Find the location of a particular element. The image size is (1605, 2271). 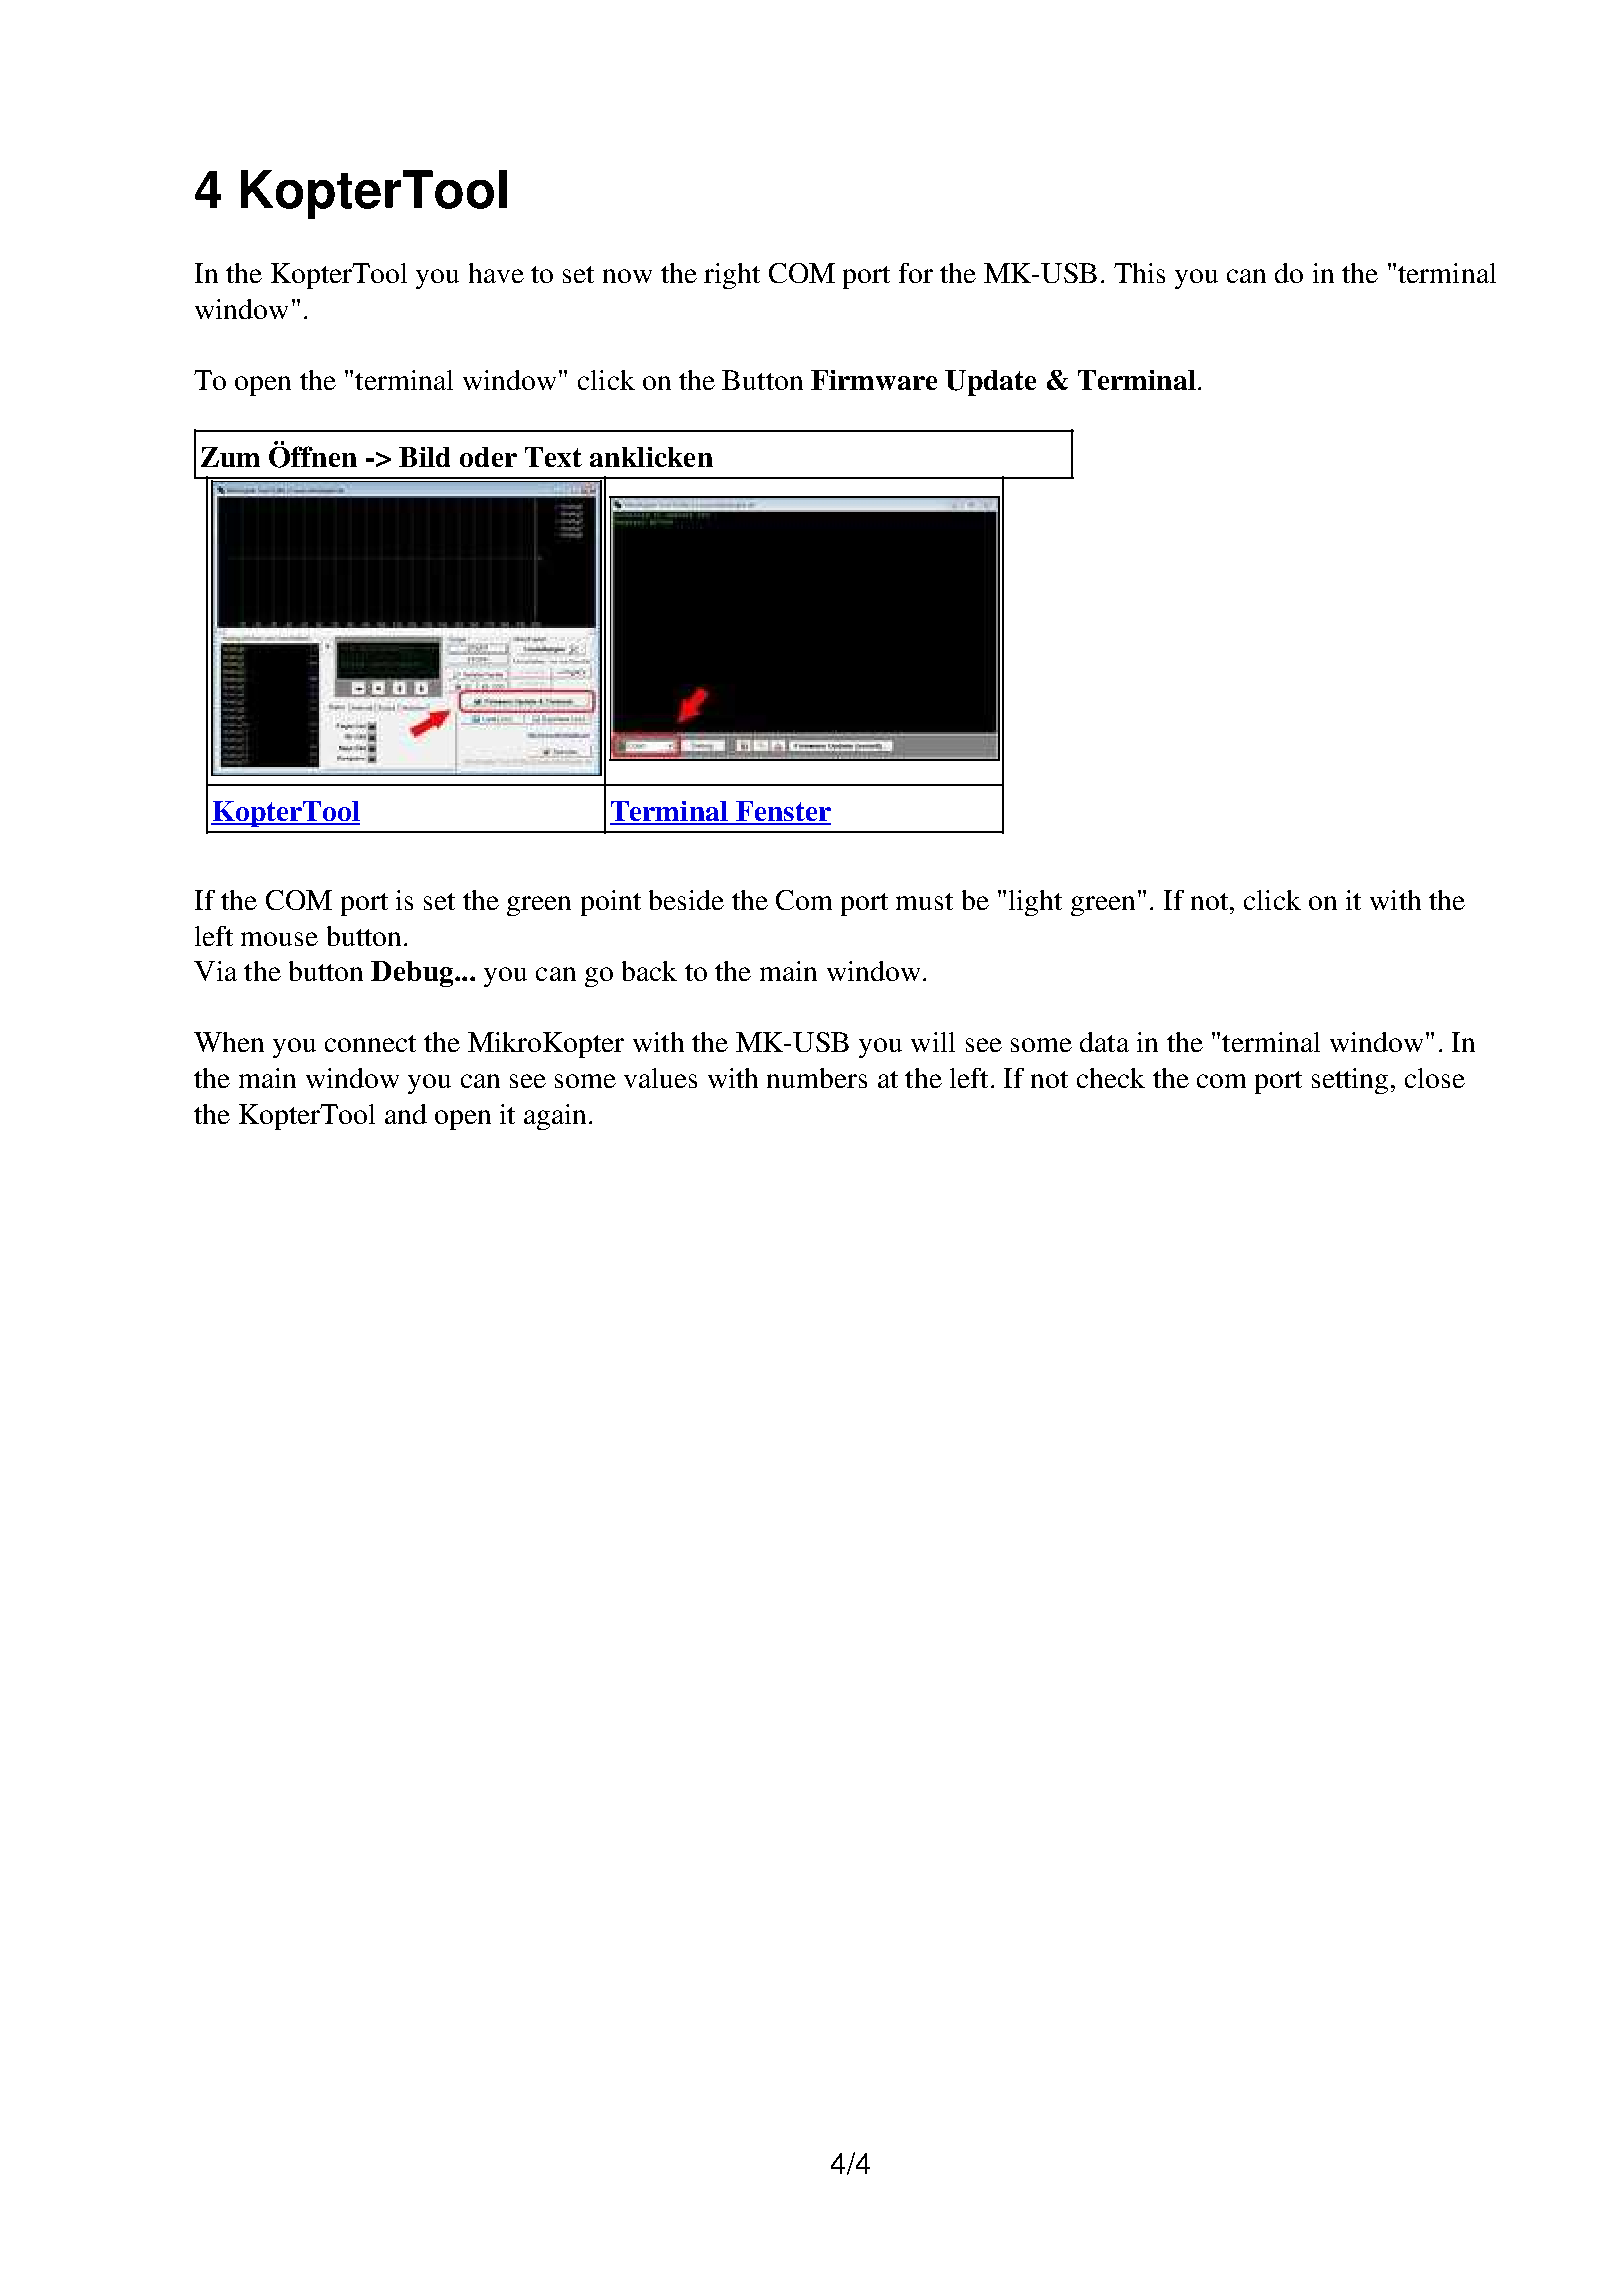

must is located at coordinates (924, 901).
